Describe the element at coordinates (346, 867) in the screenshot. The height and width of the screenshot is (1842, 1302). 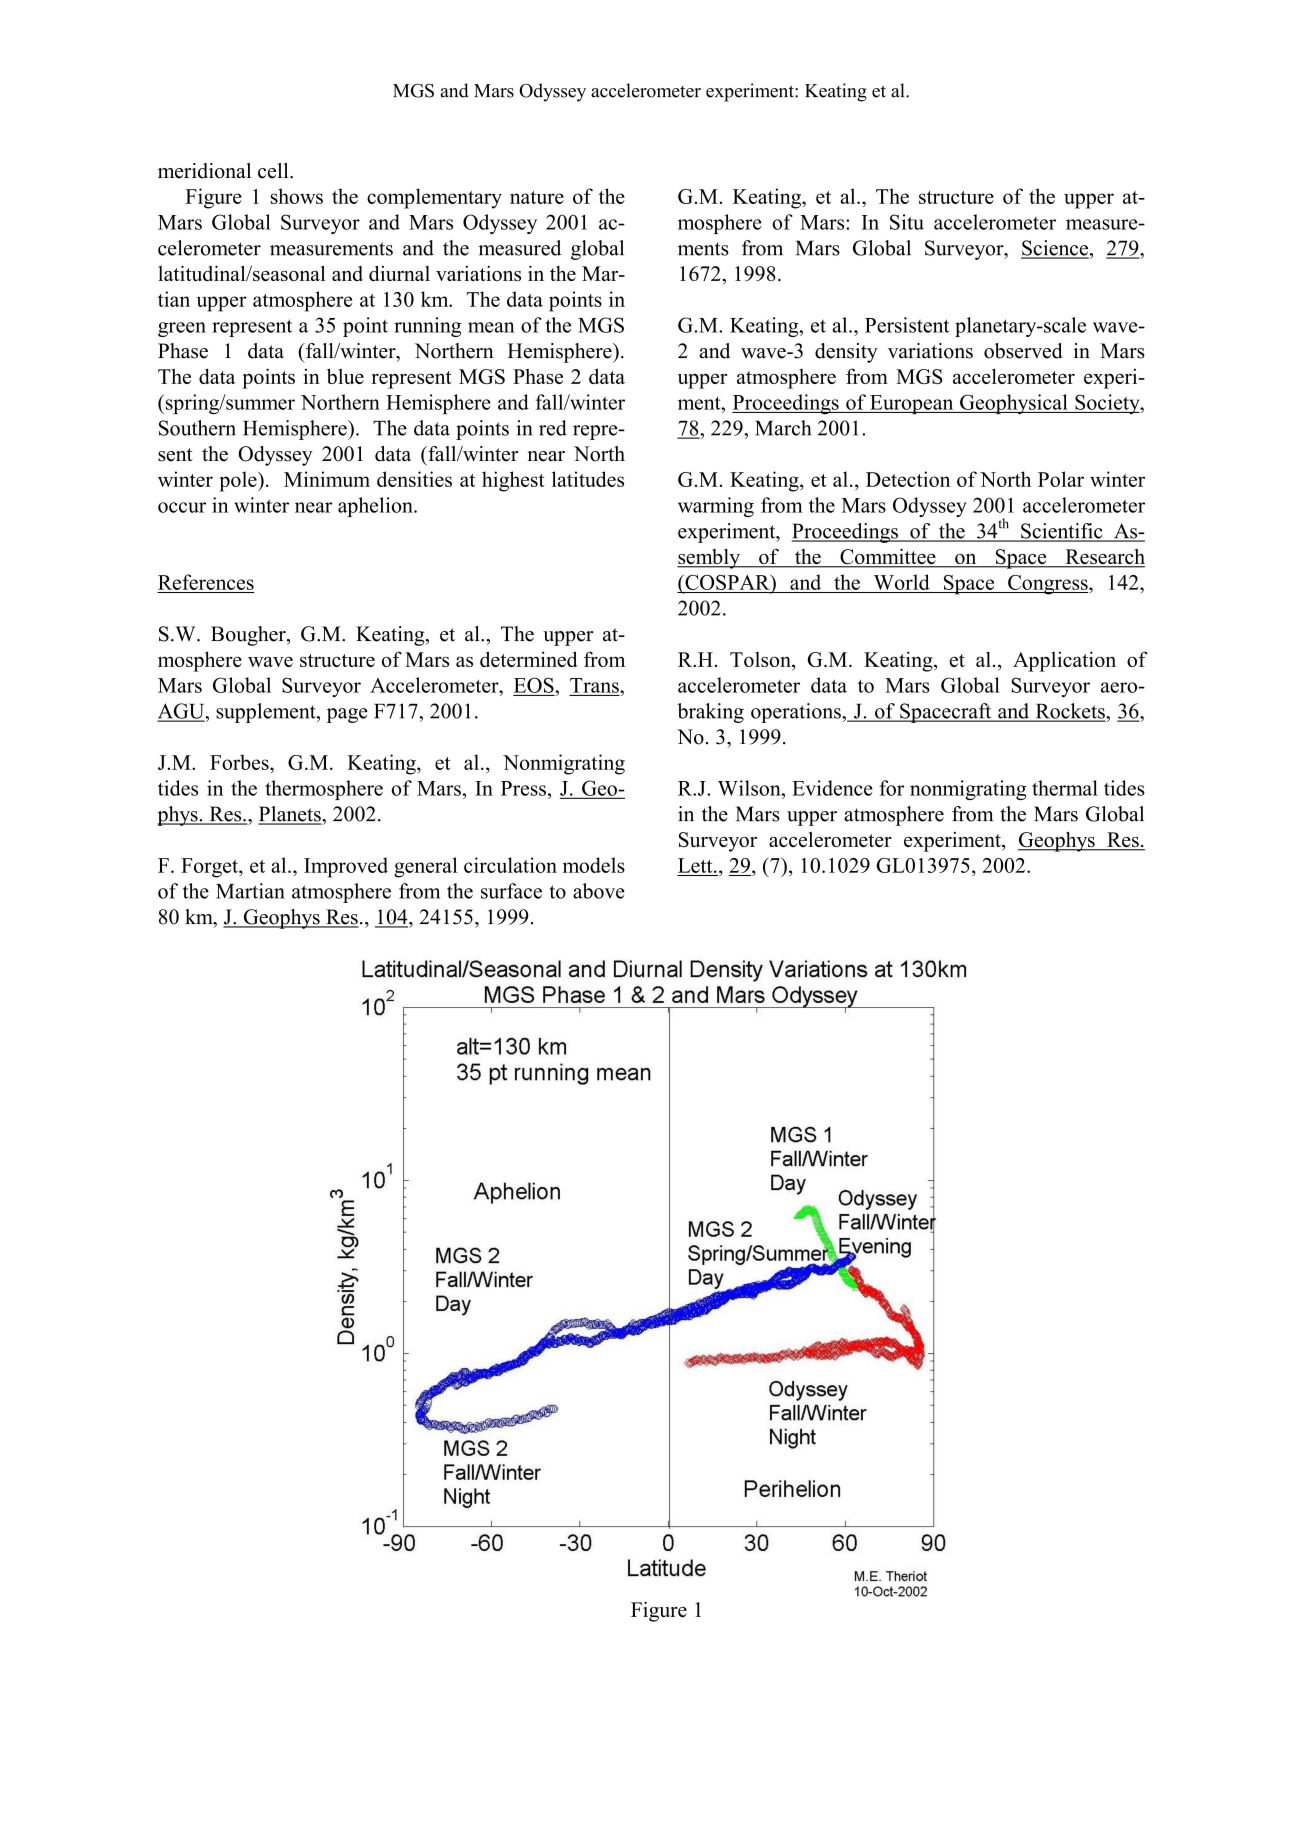
I see `Improved` at that location.
